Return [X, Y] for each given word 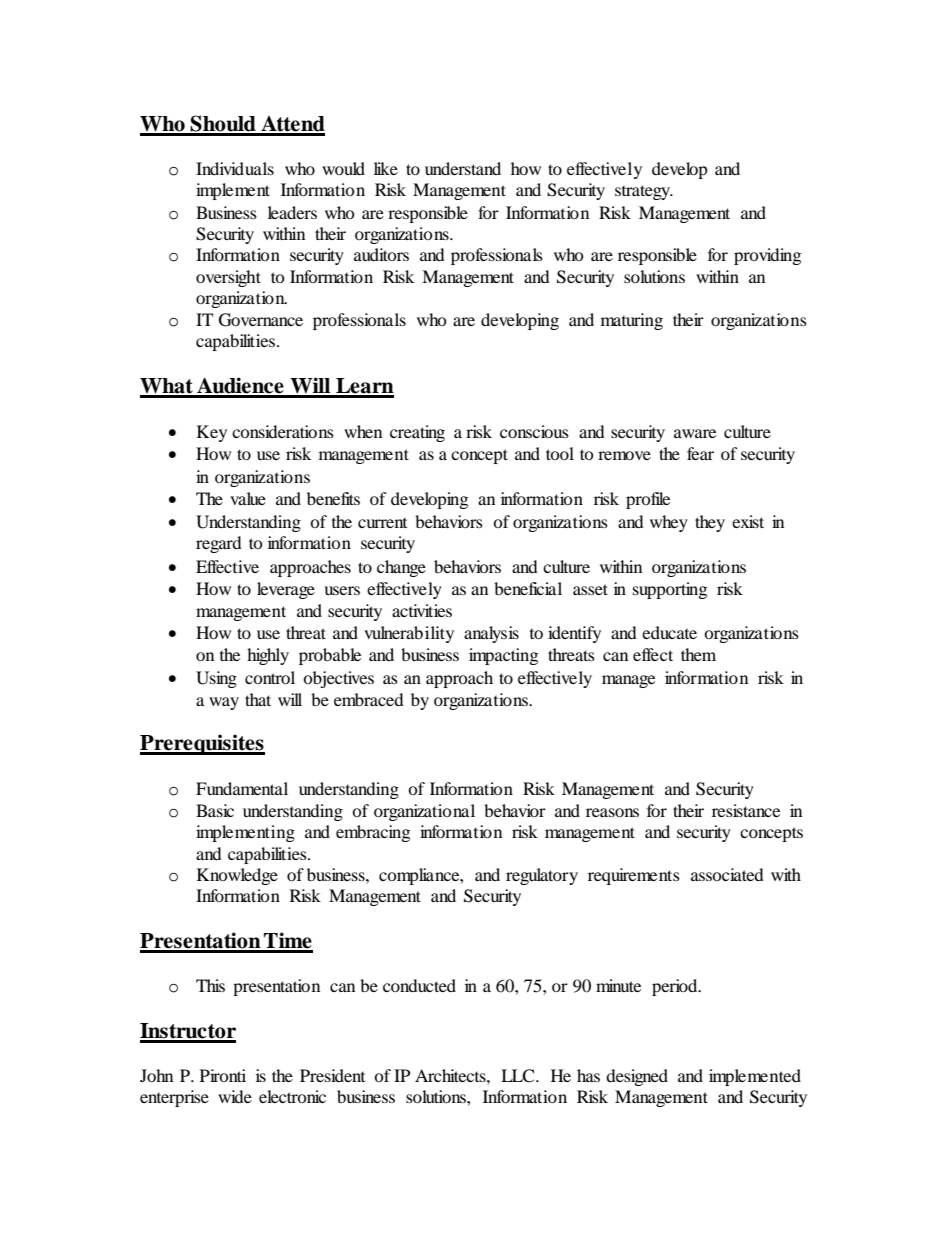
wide [235, 1096]
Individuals [235, 168]
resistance [746, 810]
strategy [643, 192]
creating [417, 433]
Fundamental [242, 788]
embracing [373, 833]
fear [700, 453]
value [248, 498]
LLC [519, 1076]
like [386, 168]
